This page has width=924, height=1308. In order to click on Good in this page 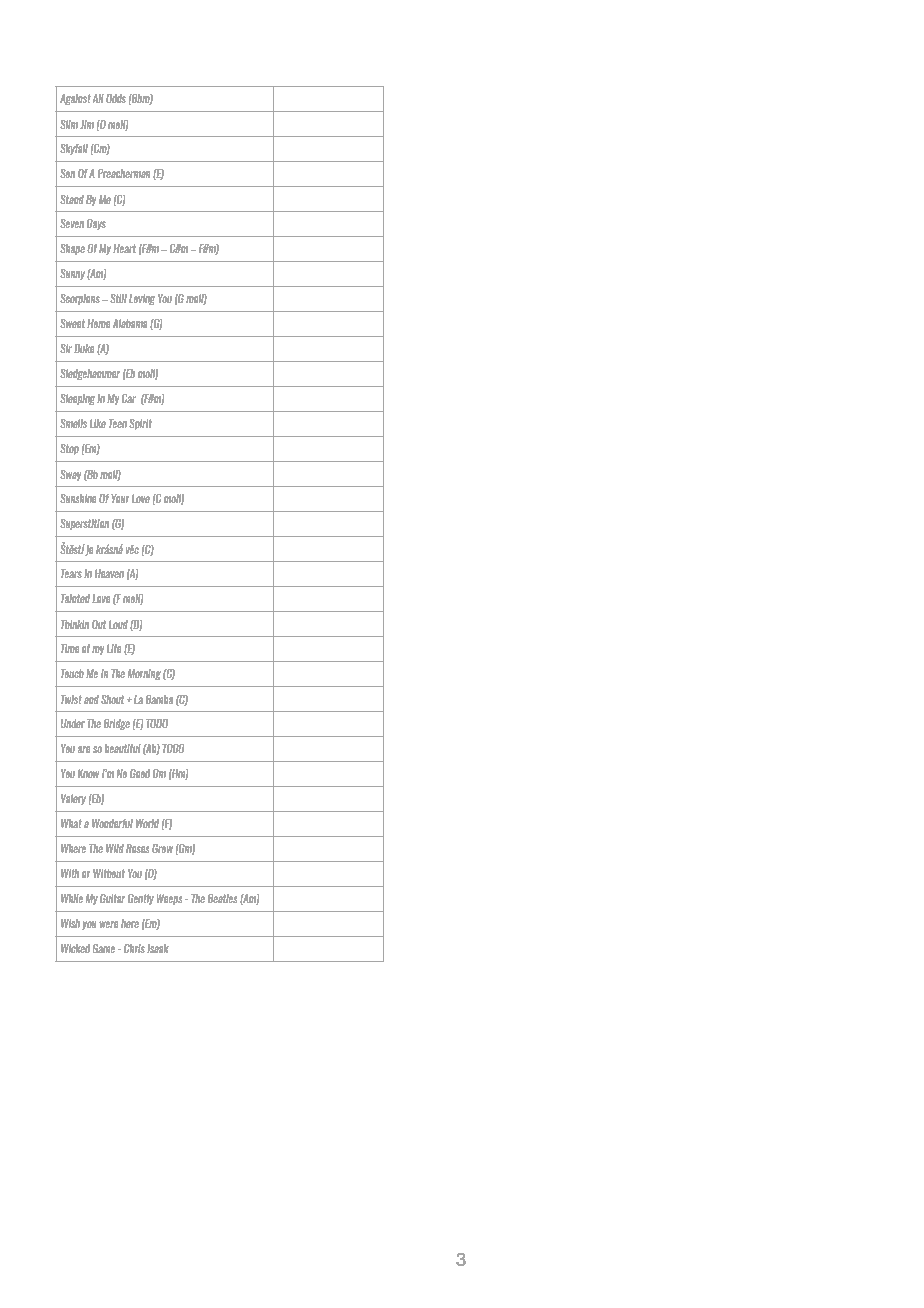, I will do `click(140, 773)`.
